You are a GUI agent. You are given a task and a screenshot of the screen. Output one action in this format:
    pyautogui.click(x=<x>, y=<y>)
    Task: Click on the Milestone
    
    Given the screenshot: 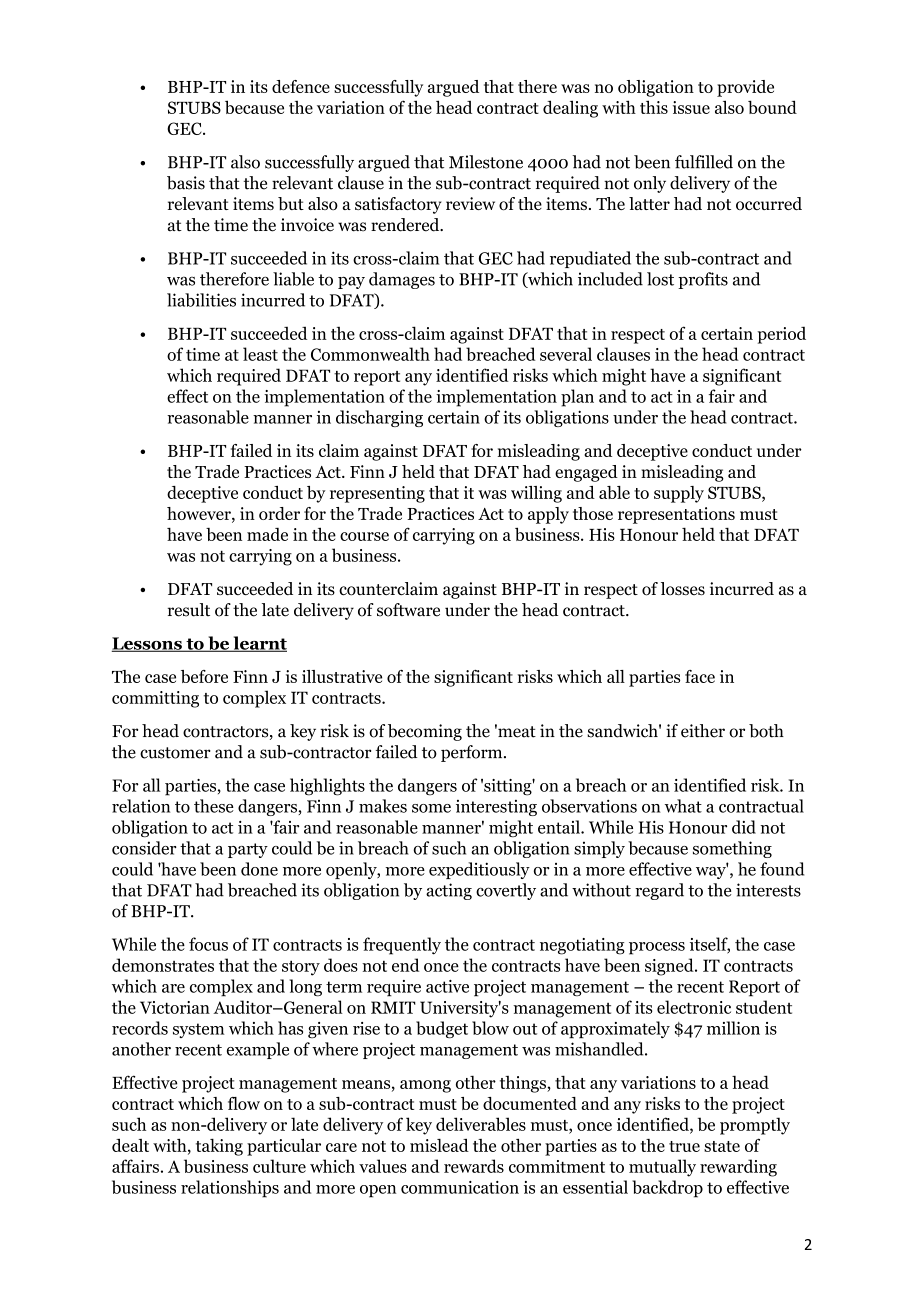 What is the action you would take?
    pyautogui.click(x=486, y=162)
